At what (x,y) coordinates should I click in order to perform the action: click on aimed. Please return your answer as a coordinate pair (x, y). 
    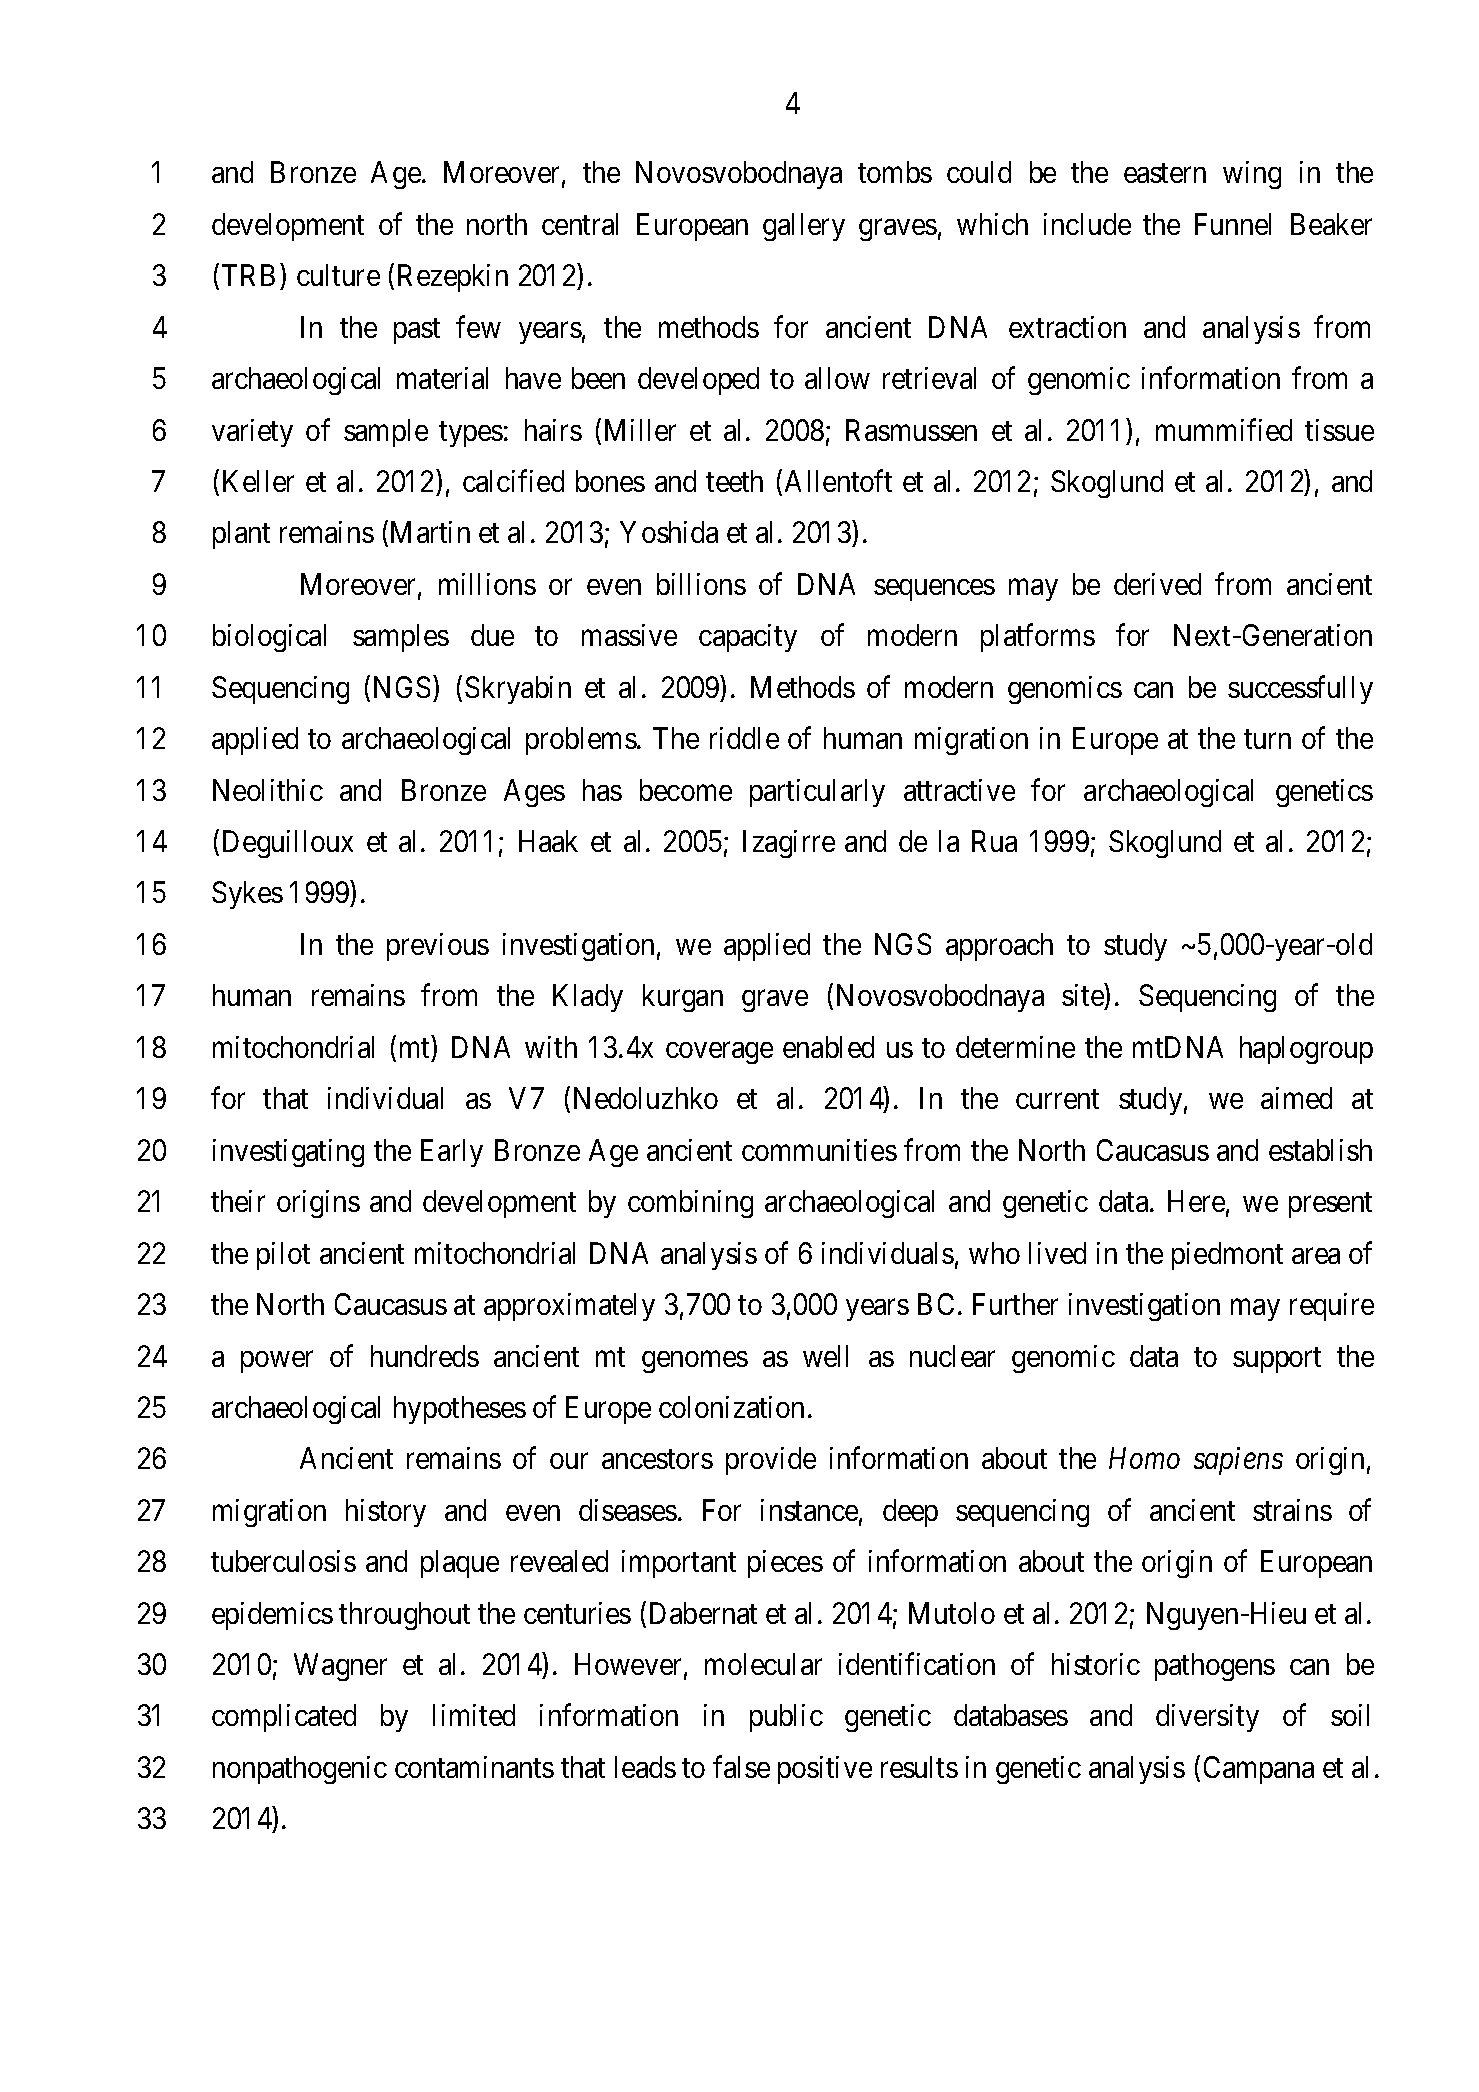
    Looking at the image, I should click on (1296, 1098).
